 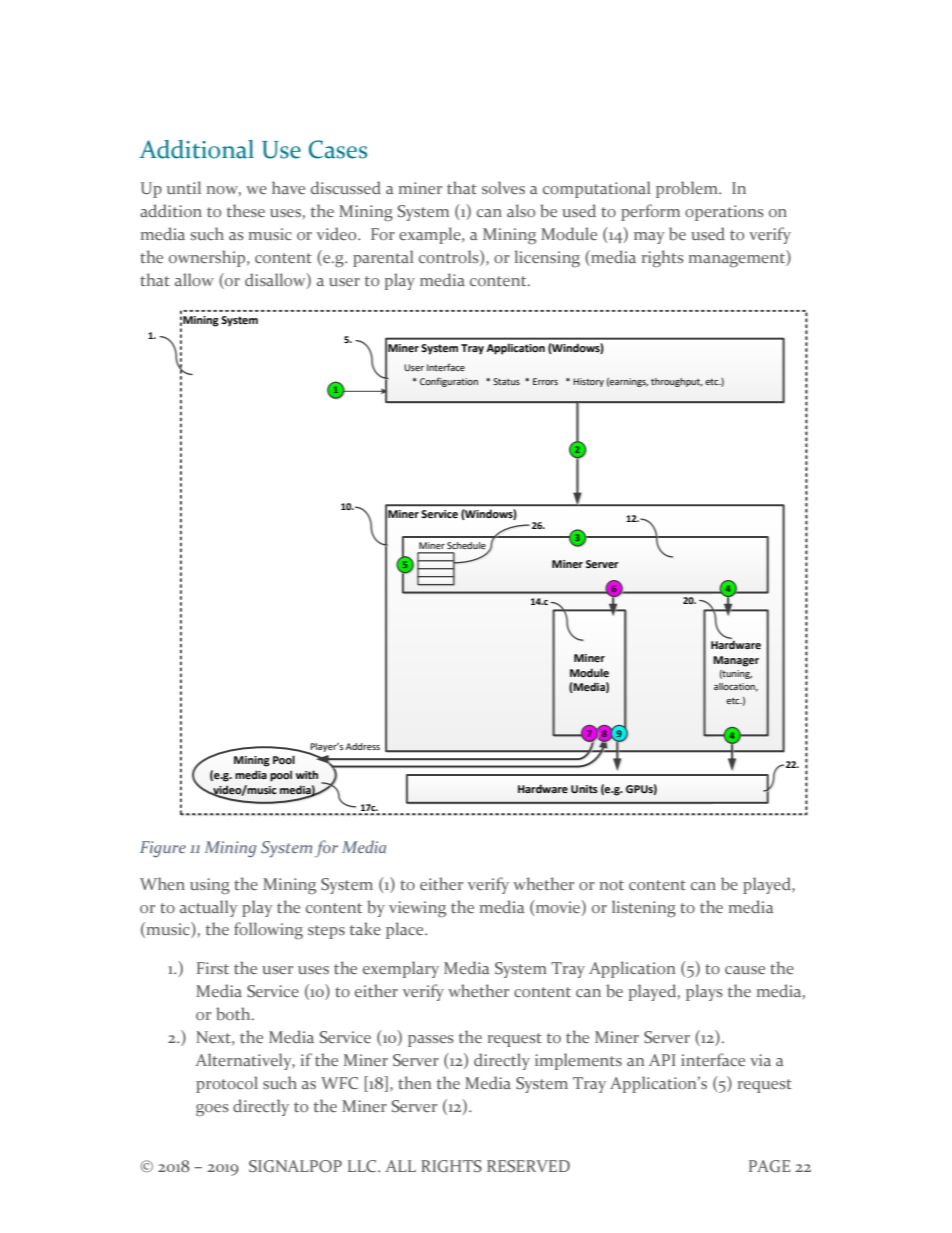 I want to click on problem, so click(x=688, y=189).
